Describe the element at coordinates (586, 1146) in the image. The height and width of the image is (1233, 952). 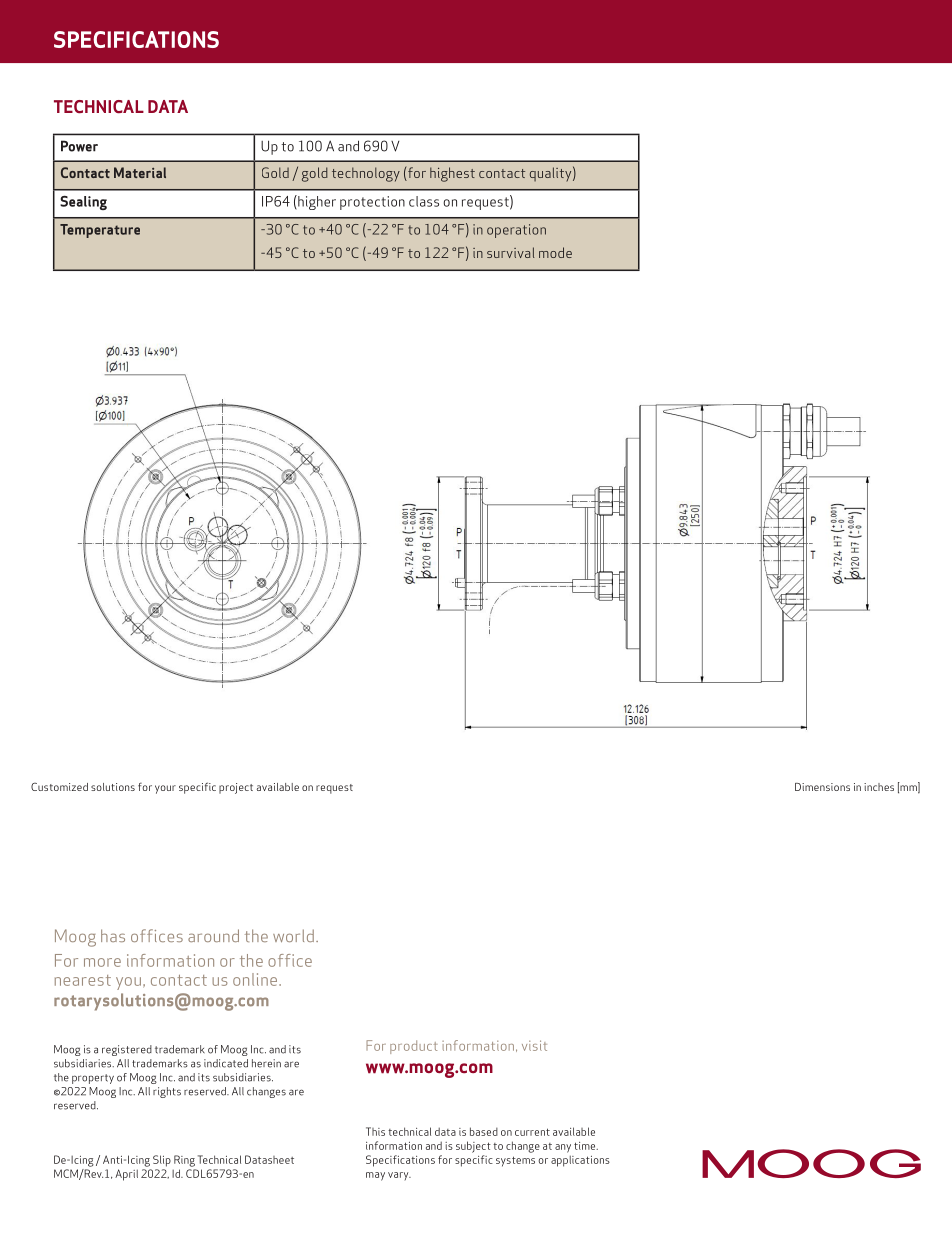
I see `time` at that location.
